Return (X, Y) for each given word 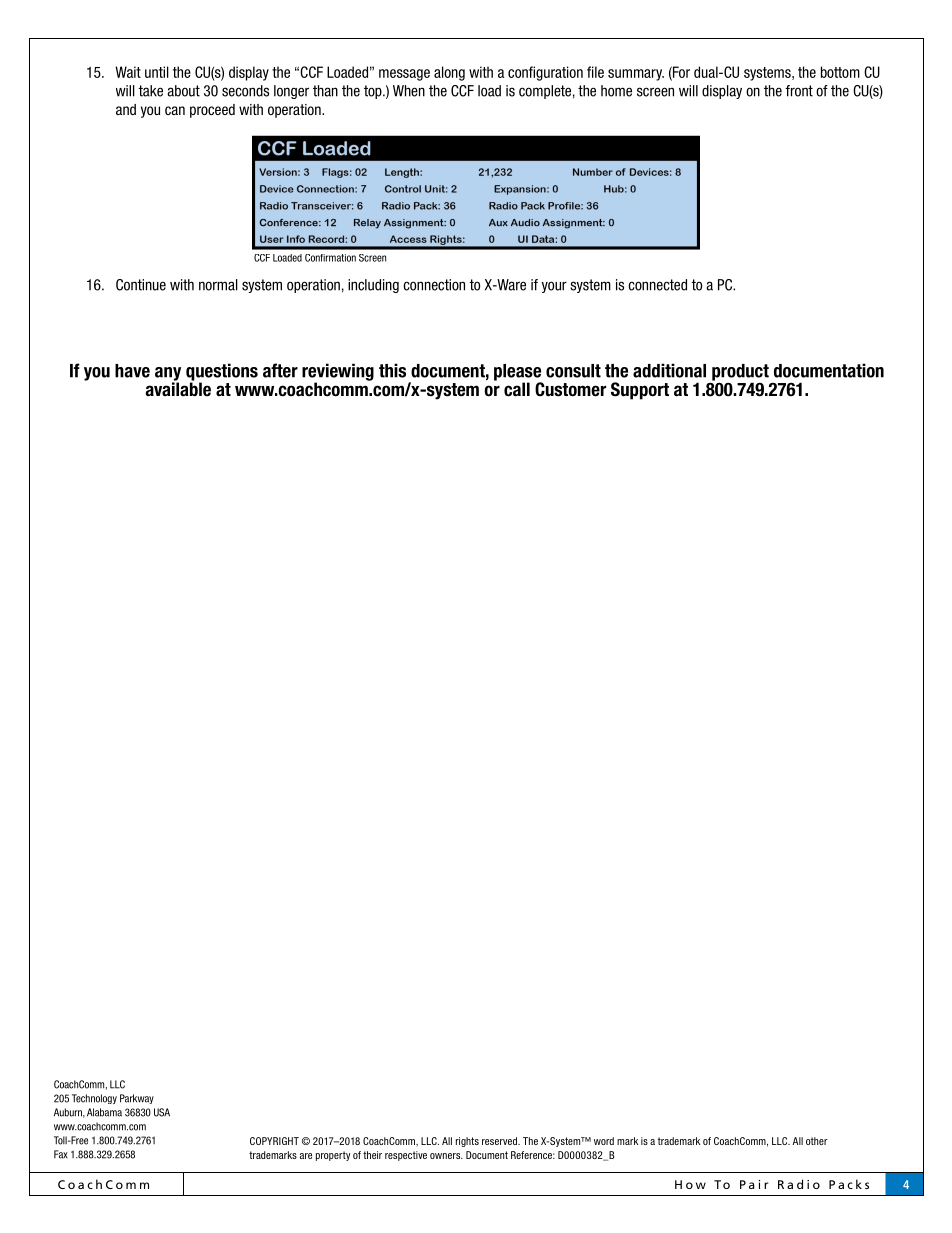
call (517, 389)
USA (162, 1112)
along (449, 73)
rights (467, 1142)
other (816, 1141)
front (799, 91)
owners (446, 1156)
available (178, 388)
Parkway (137, 1099)
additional (669, 370)
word (604, 1141)
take (150, 91)
